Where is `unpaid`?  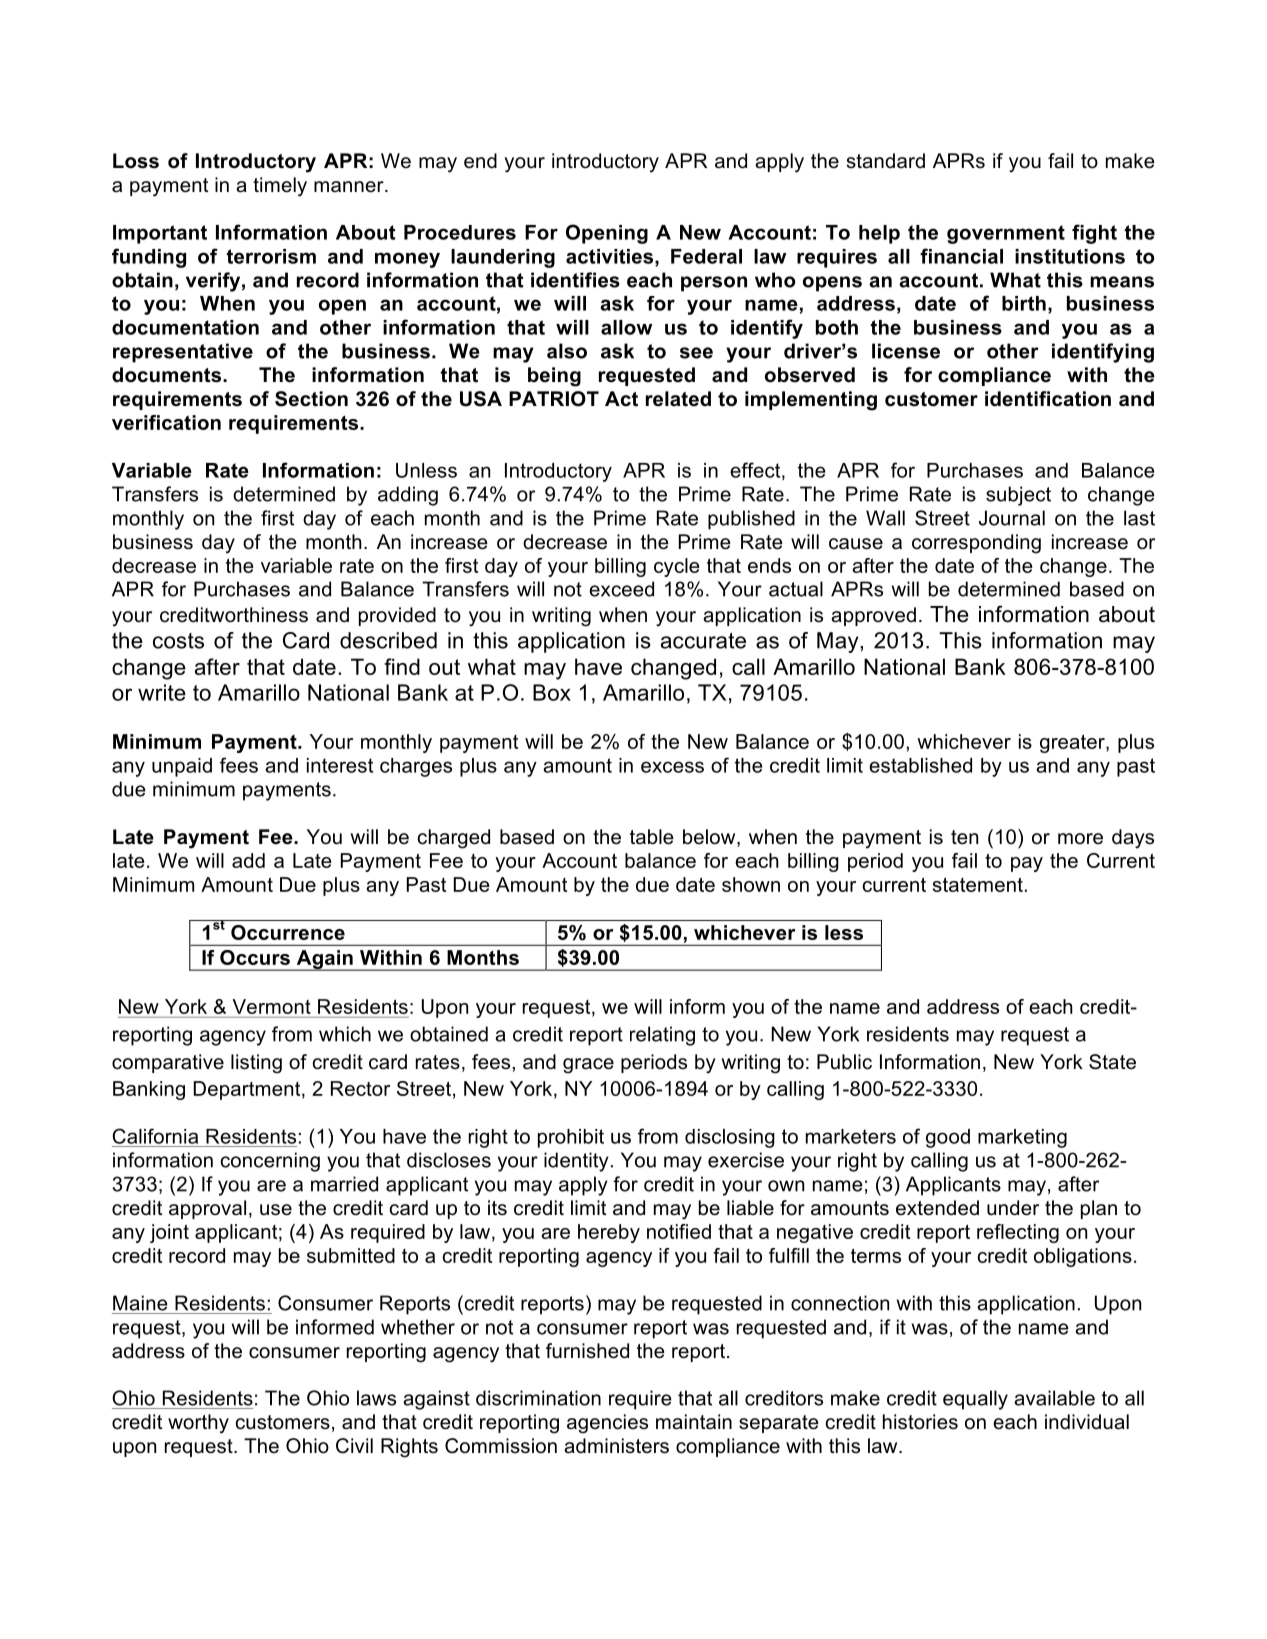
unpaid is located at coordinates (182, 767).
